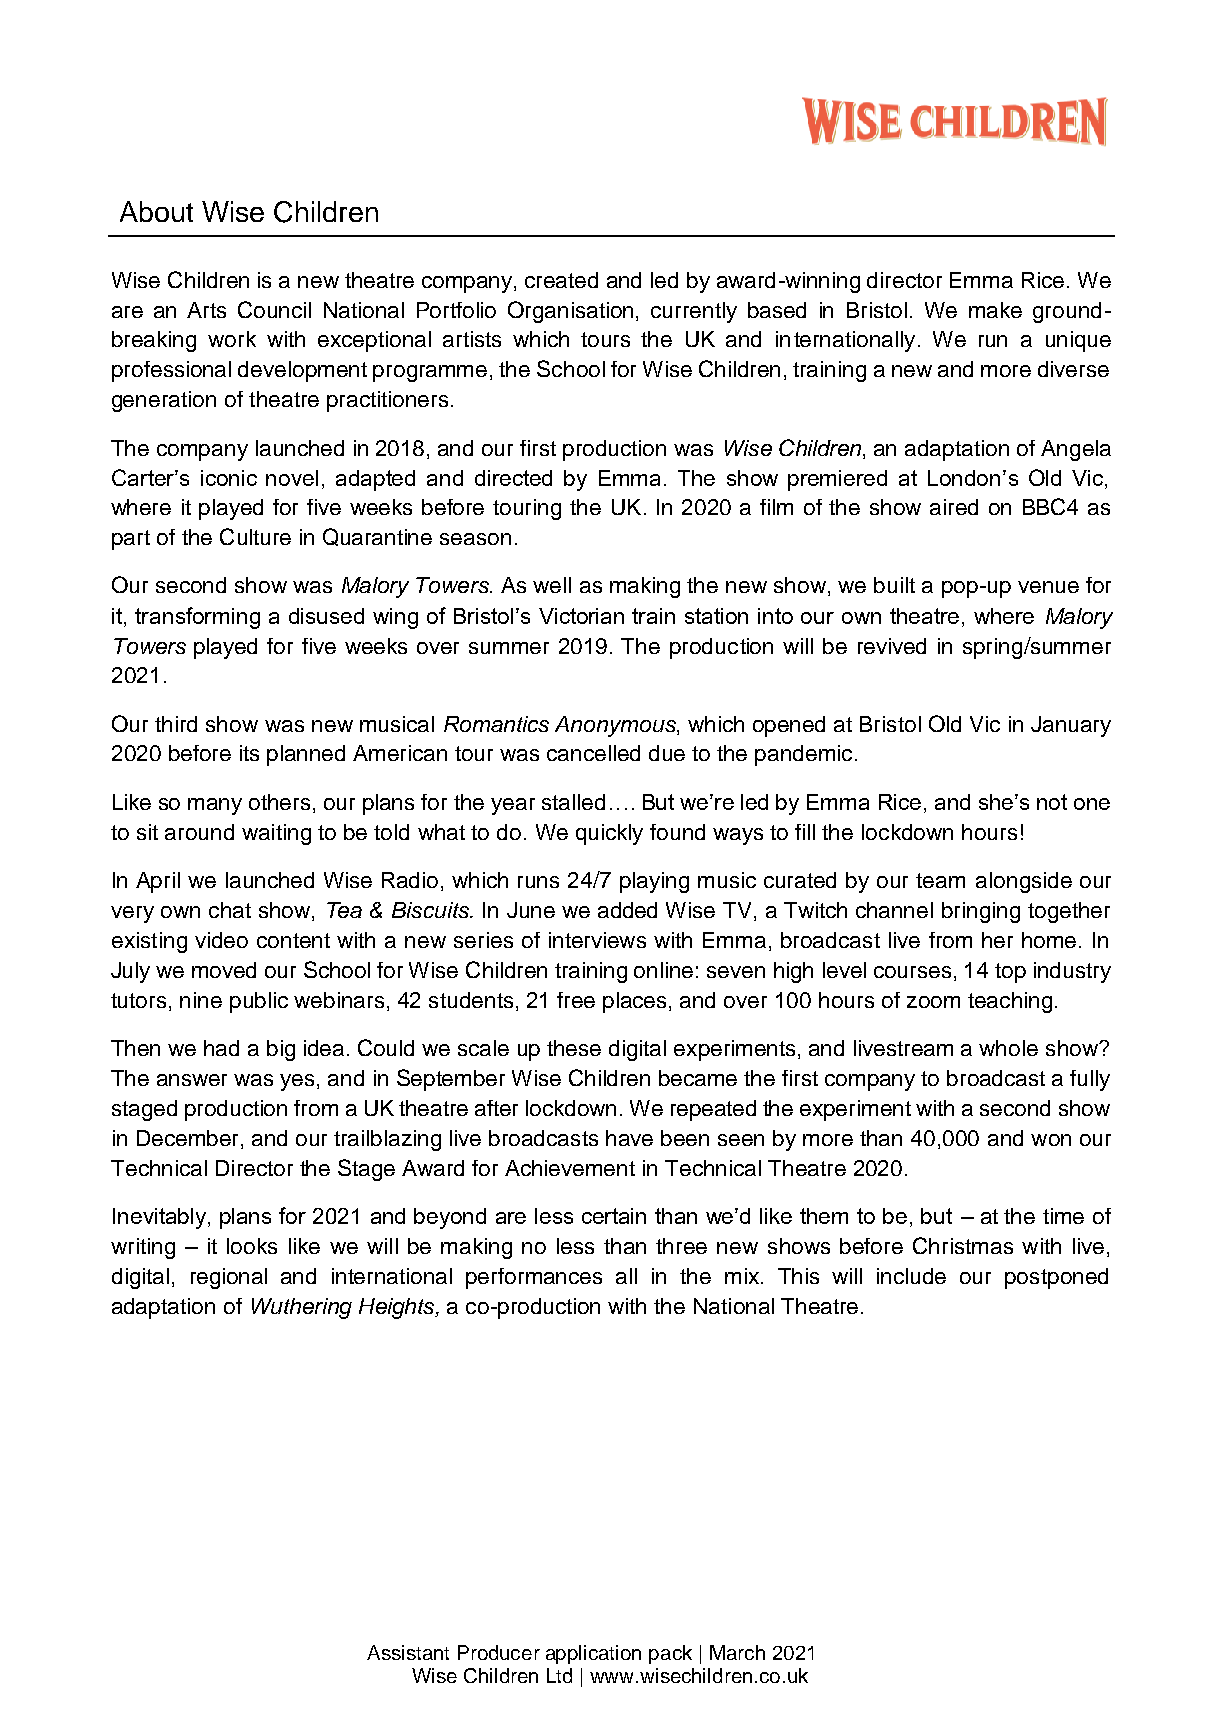 This screenshot has height=1730, width=1222. What do you see at coordinates (534, 1278) in the screenshot?
I see `performances` at bounding box center [534, 1278].
